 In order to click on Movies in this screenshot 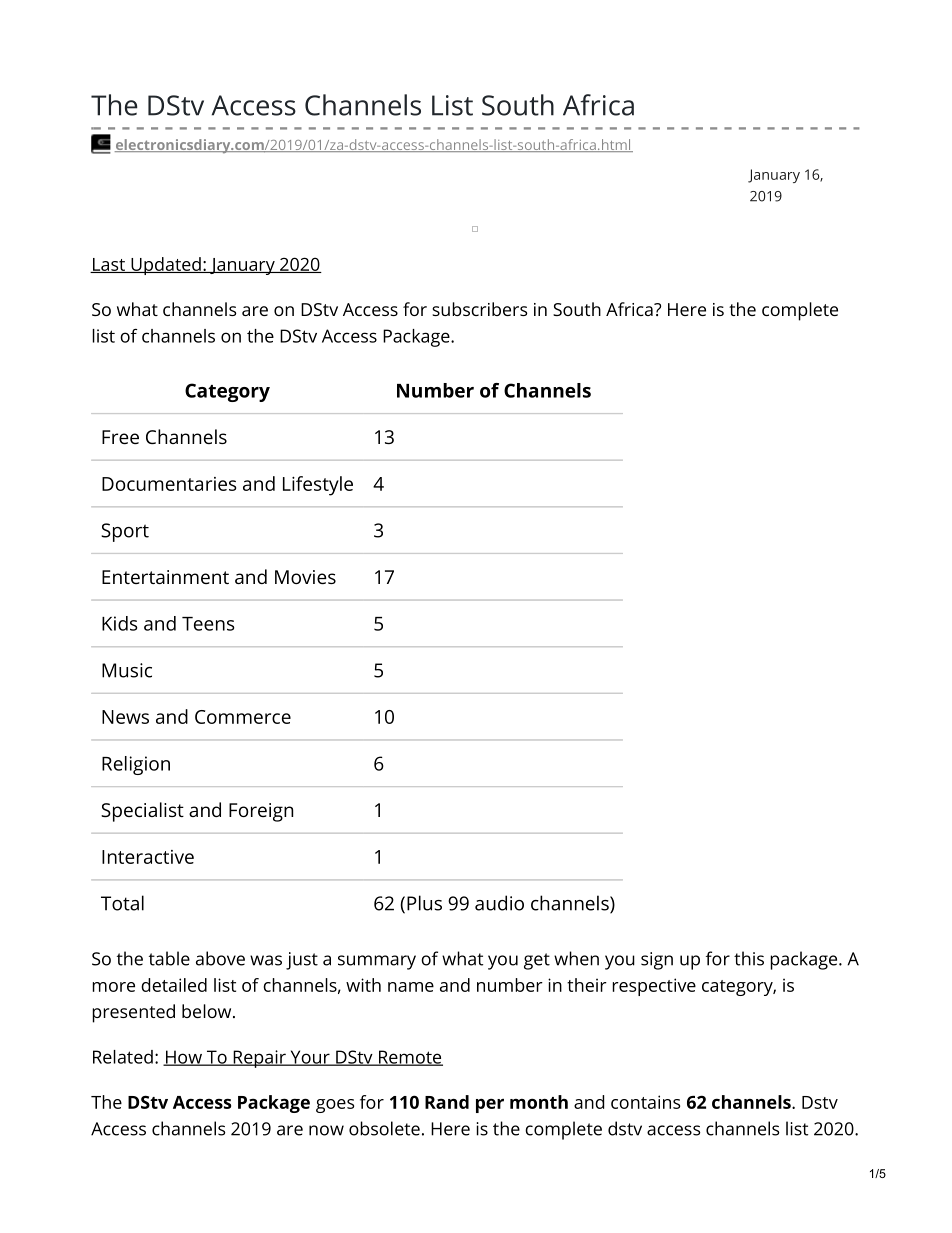, I will do `click(305, 577)`.
